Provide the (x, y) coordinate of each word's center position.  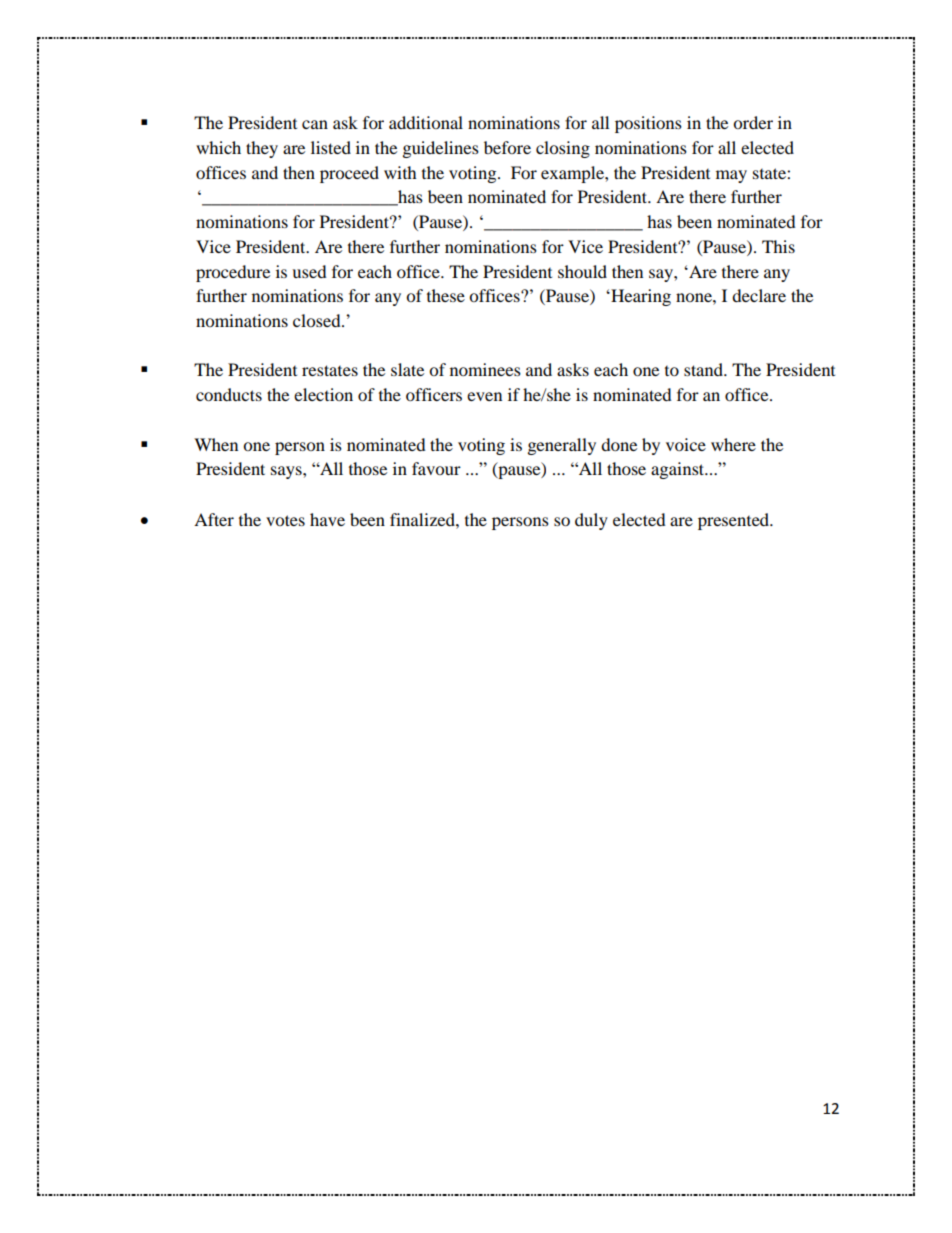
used (309, 271)
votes (285, 520)
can (315, 124)
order (753, 122)
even (484, 396)
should (582, 271)
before (507, 147)
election (323, 394)
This (778, 246)
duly (591, 521)
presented (735, 521)
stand (705, 369)
